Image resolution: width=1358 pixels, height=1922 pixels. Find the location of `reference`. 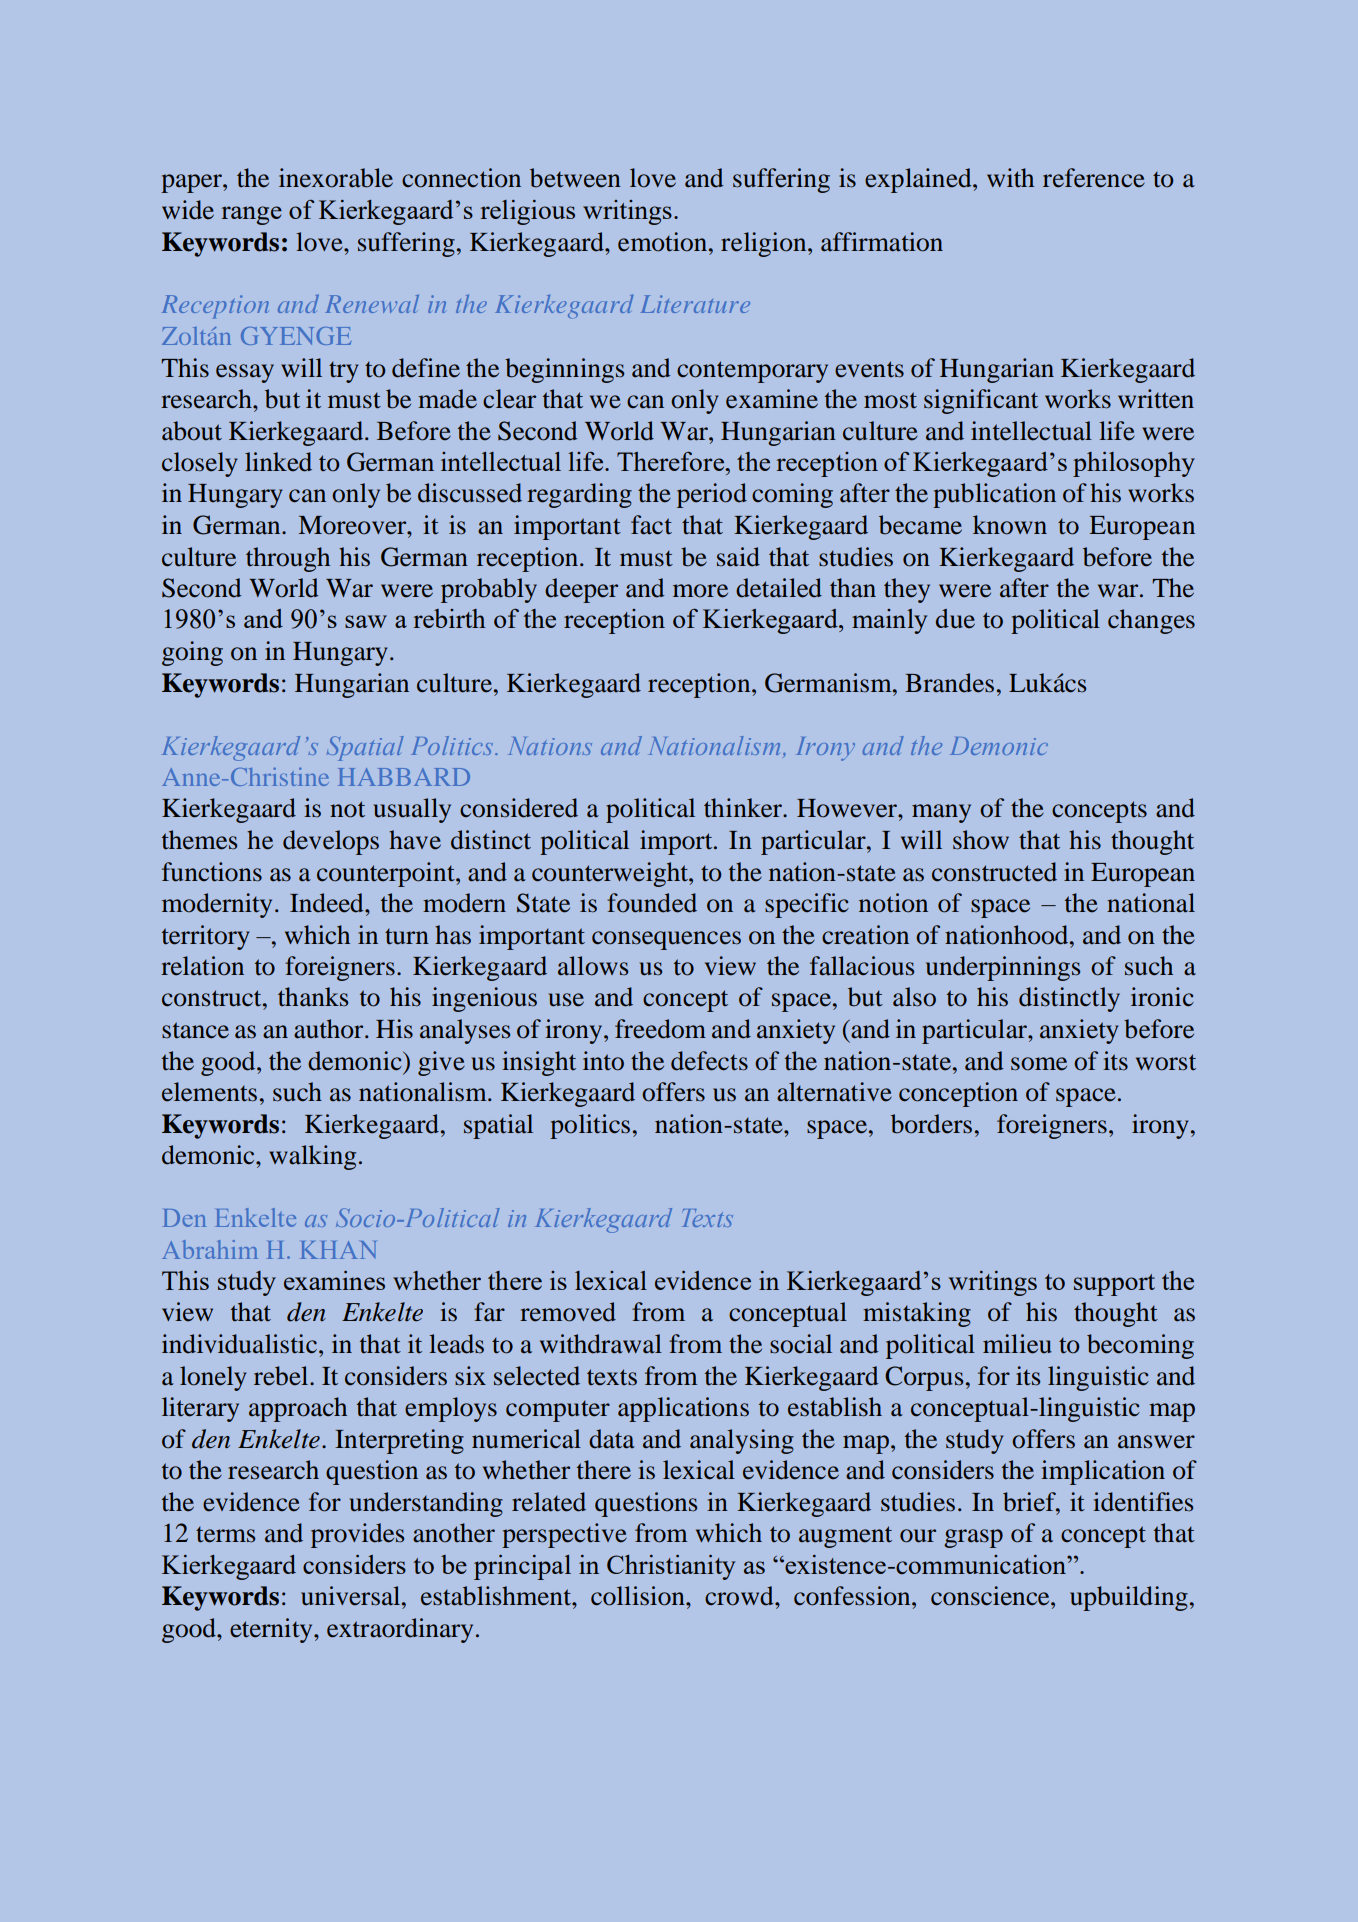

reference is located at coordinates (1094, 178).
